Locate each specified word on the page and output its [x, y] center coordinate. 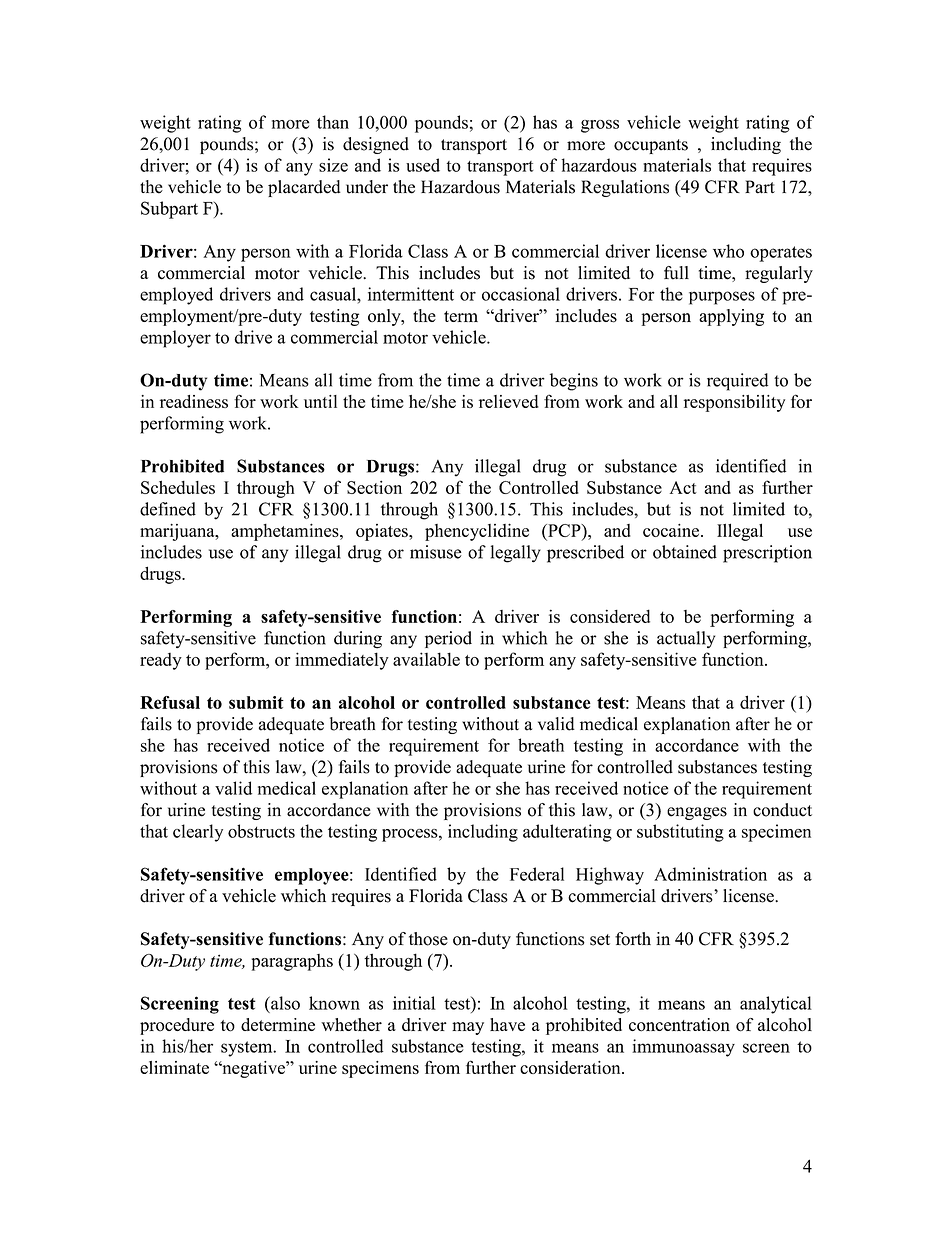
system [248, 1049]
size [333, 165]
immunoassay [683, 1048]
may [468, 1028]
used [423, 165]
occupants [651, 146]
